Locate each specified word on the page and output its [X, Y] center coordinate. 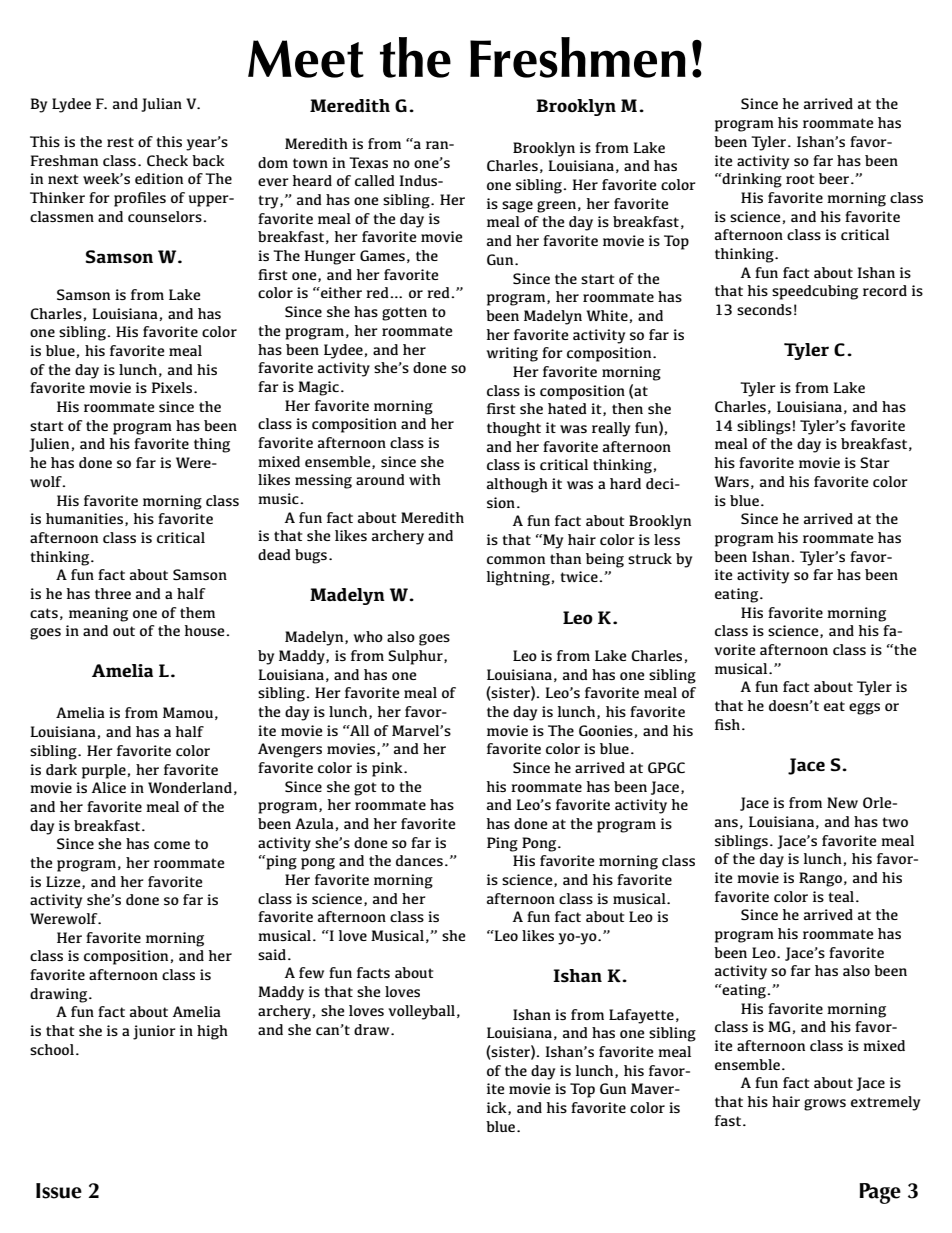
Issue [59, 1191]
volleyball [421, 1012]
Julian [161, 105]
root [800, 179]
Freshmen [578, 57]
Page [880, 1193]
